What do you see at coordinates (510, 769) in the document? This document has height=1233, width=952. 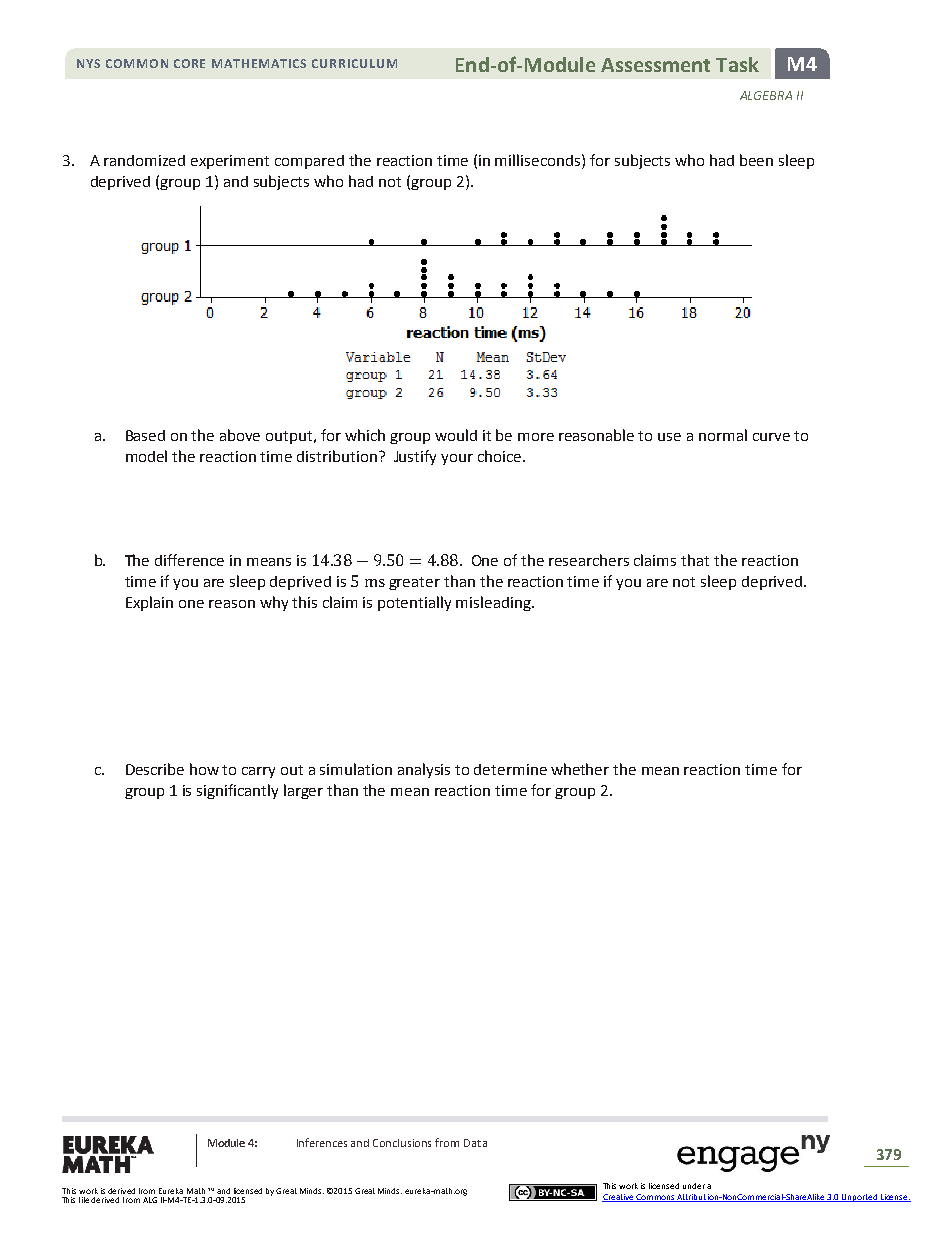 I see `determine` at bounding box center [510, 769].
